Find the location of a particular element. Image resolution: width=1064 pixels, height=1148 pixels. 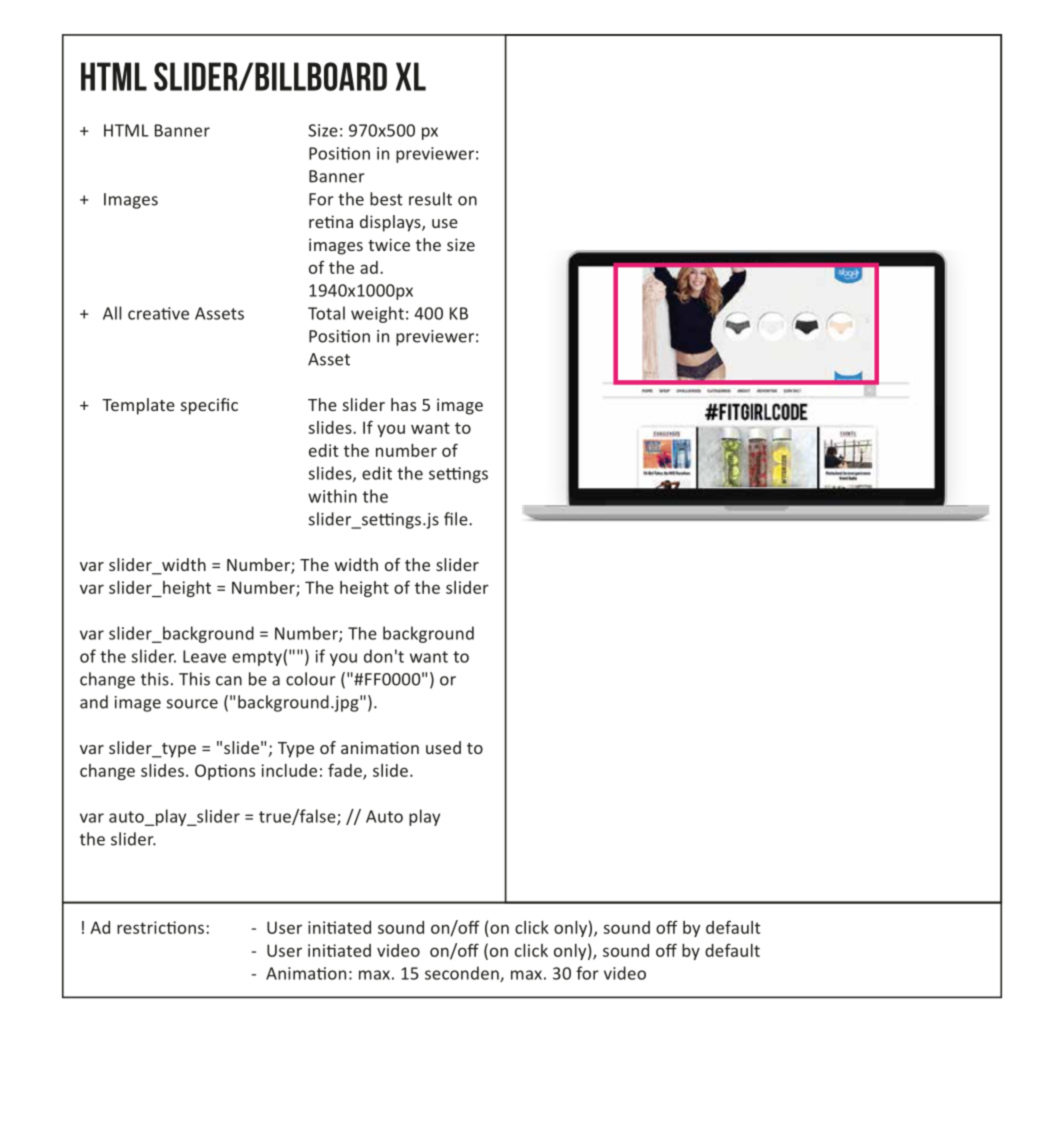

best is located at coordinates (386, 199).
